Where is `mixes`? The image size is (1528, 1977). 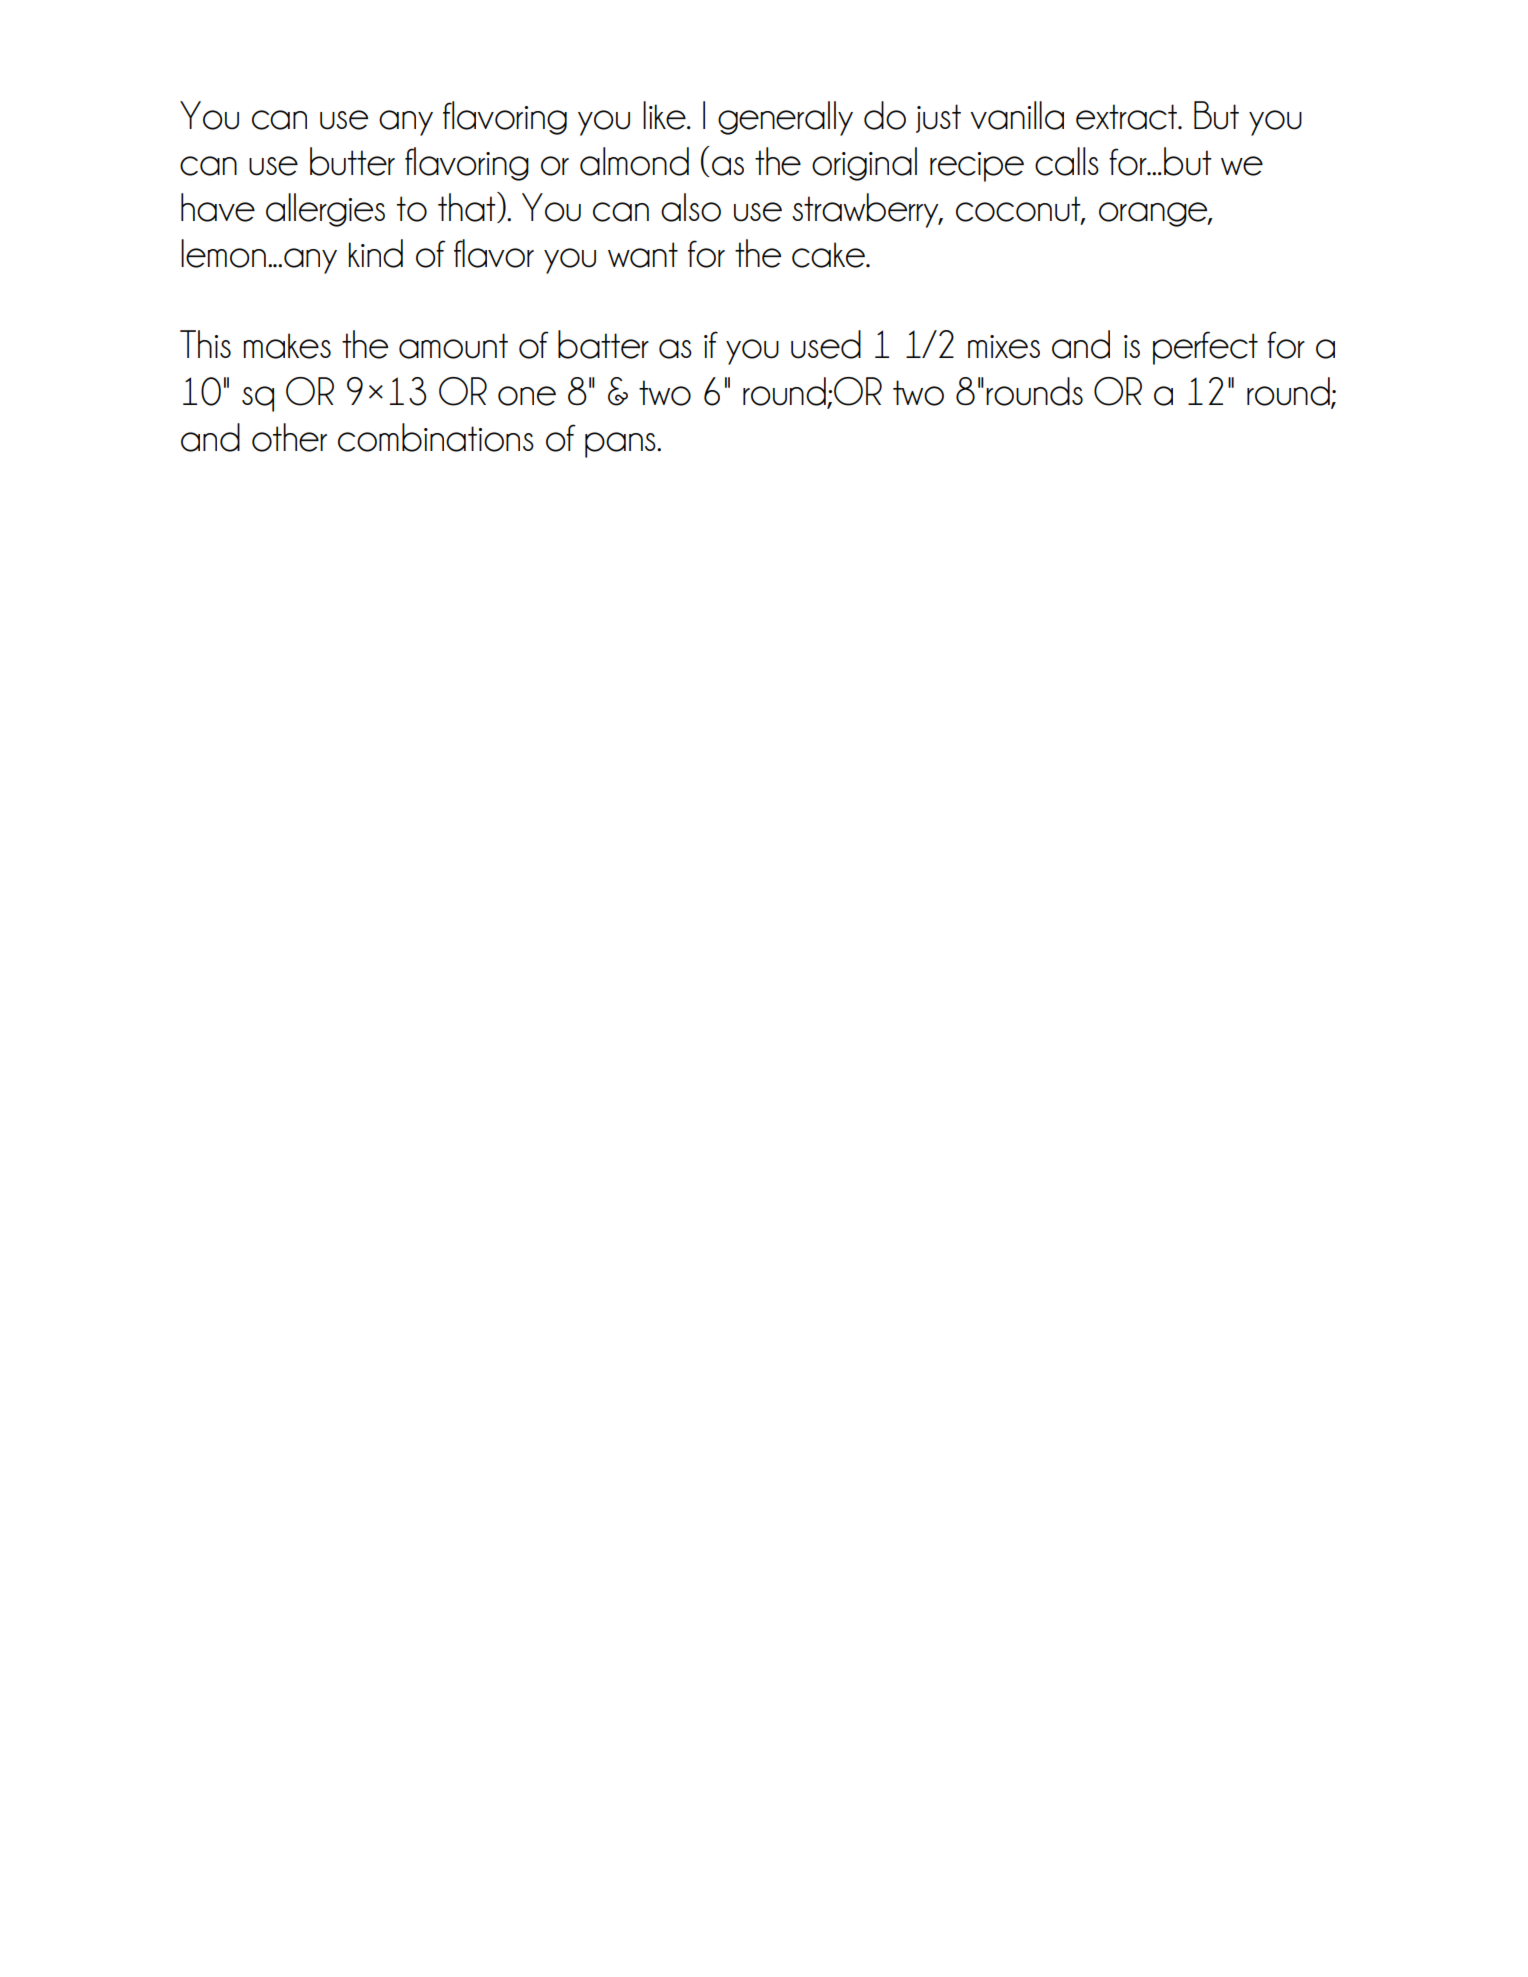
mixes is located at coordinates (1004, 347).
